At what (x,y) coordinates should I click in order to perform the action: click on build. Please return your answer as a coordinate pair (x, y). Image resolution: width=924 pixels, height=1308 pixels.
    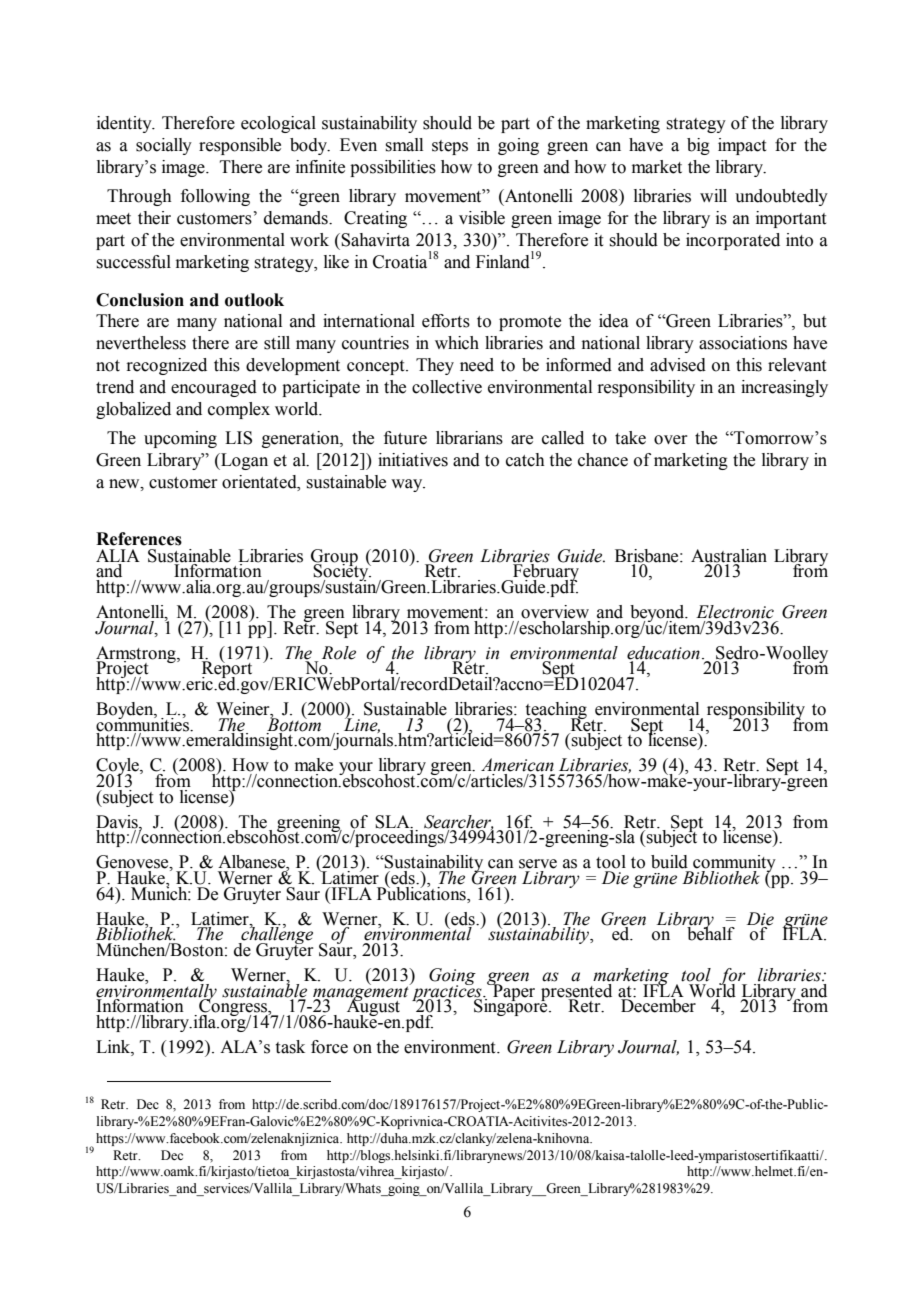
    Looking at the image, I should click on (669, 862).
